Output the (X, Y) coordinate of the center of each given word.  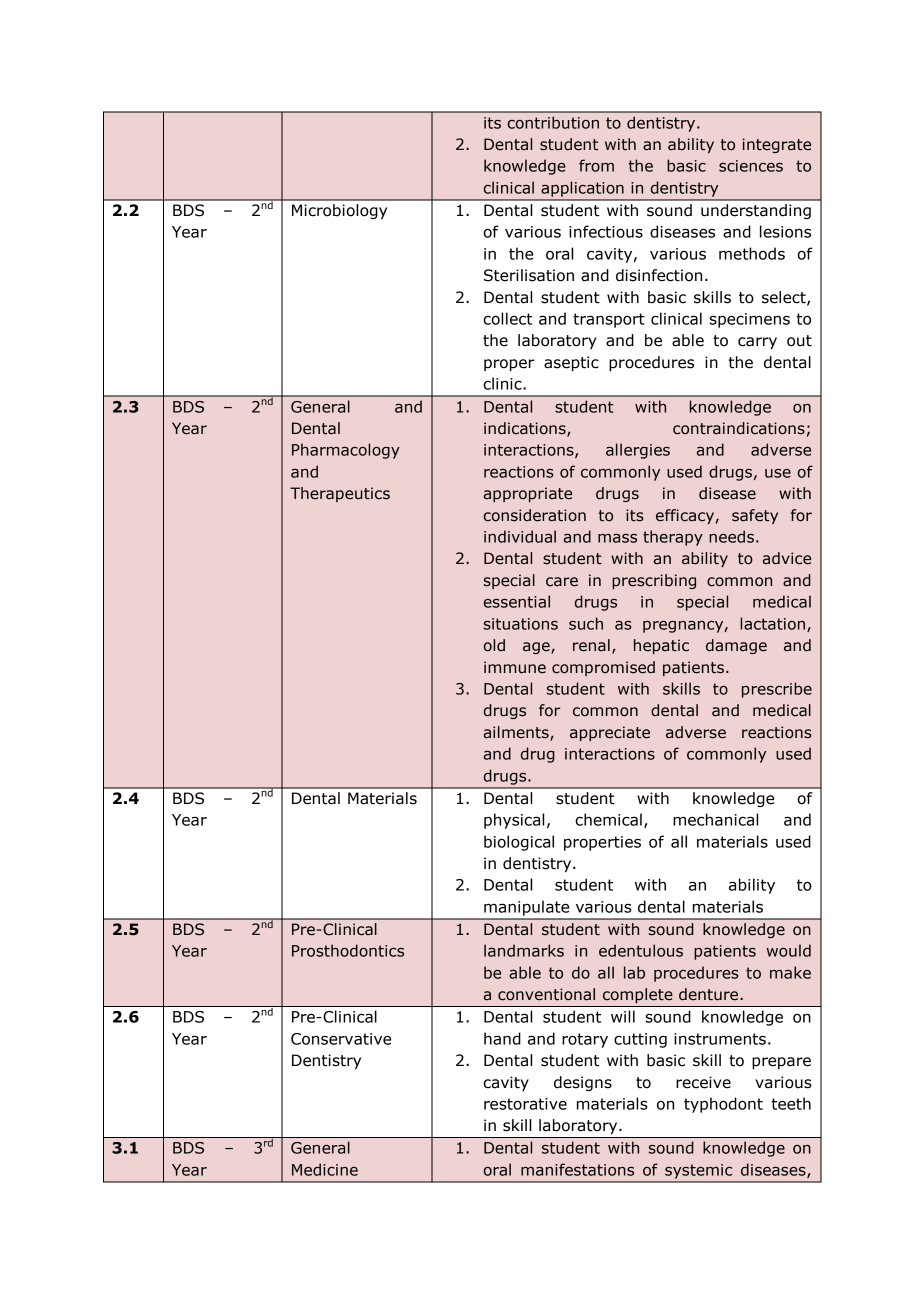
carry (757, 343)
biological (519, 843)
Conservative (341, 1039)
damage (736, 646)
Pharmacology (346, 451)
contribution (553, 122)
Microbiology (339, 211)
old (494, 645)
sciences (751, 166)
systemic (698, 1171)
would (788, 950)
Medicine (325, 1169)
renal (591, 645)
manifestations (577, 1169)
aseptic (571, 363)
